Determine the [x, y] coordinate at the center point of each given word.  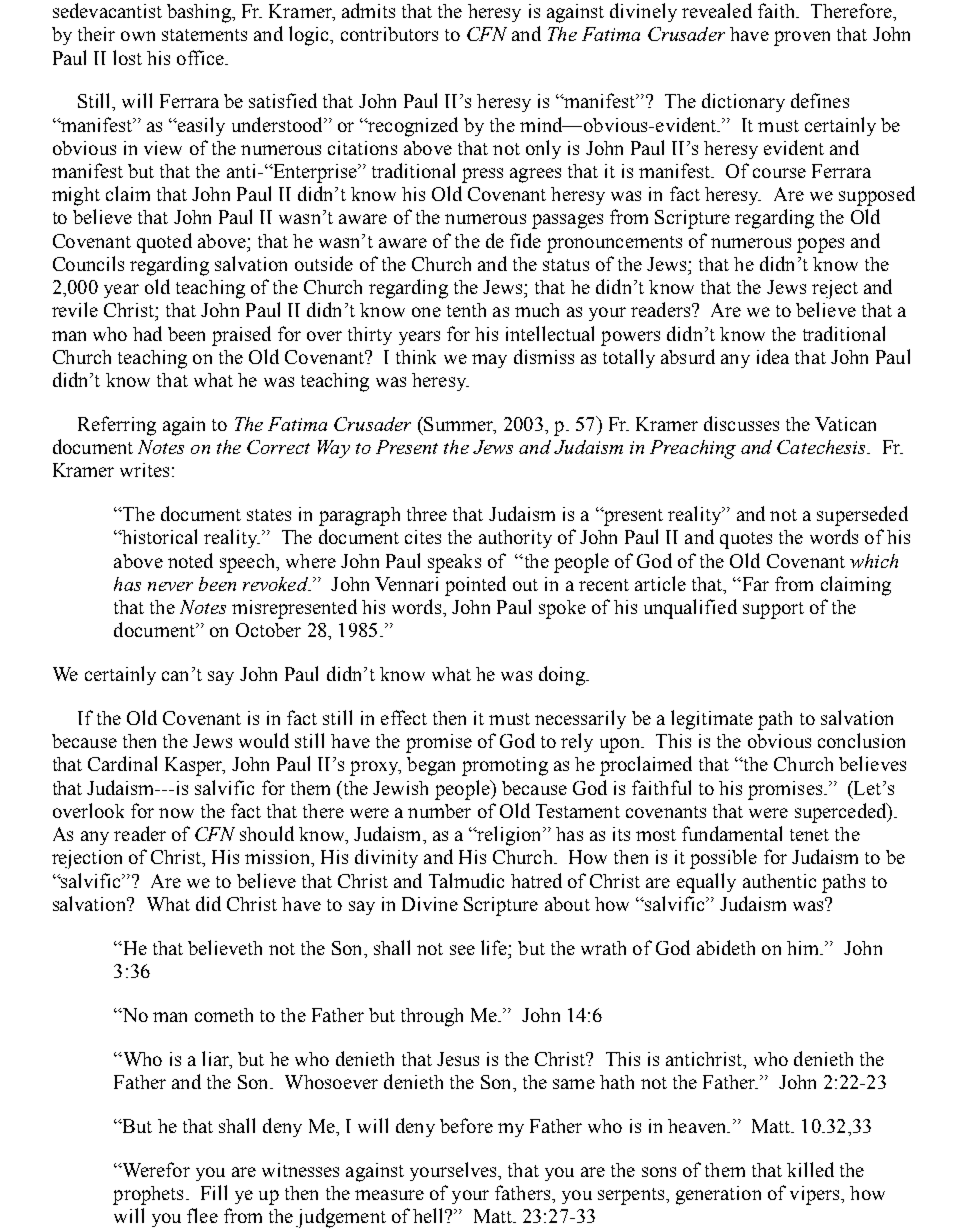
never [170, 586]
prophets [148, 1195]
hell [429, 1215]
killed [810, 1169]
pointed [475, 586]
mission [278, 857]
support [773, 610]
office [201, 57]
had [147, 333]
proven [802, 38]
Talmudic [466, 880]
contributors [389, 34]
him [804, 948]
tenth [466, 310]
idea [773, 356]
